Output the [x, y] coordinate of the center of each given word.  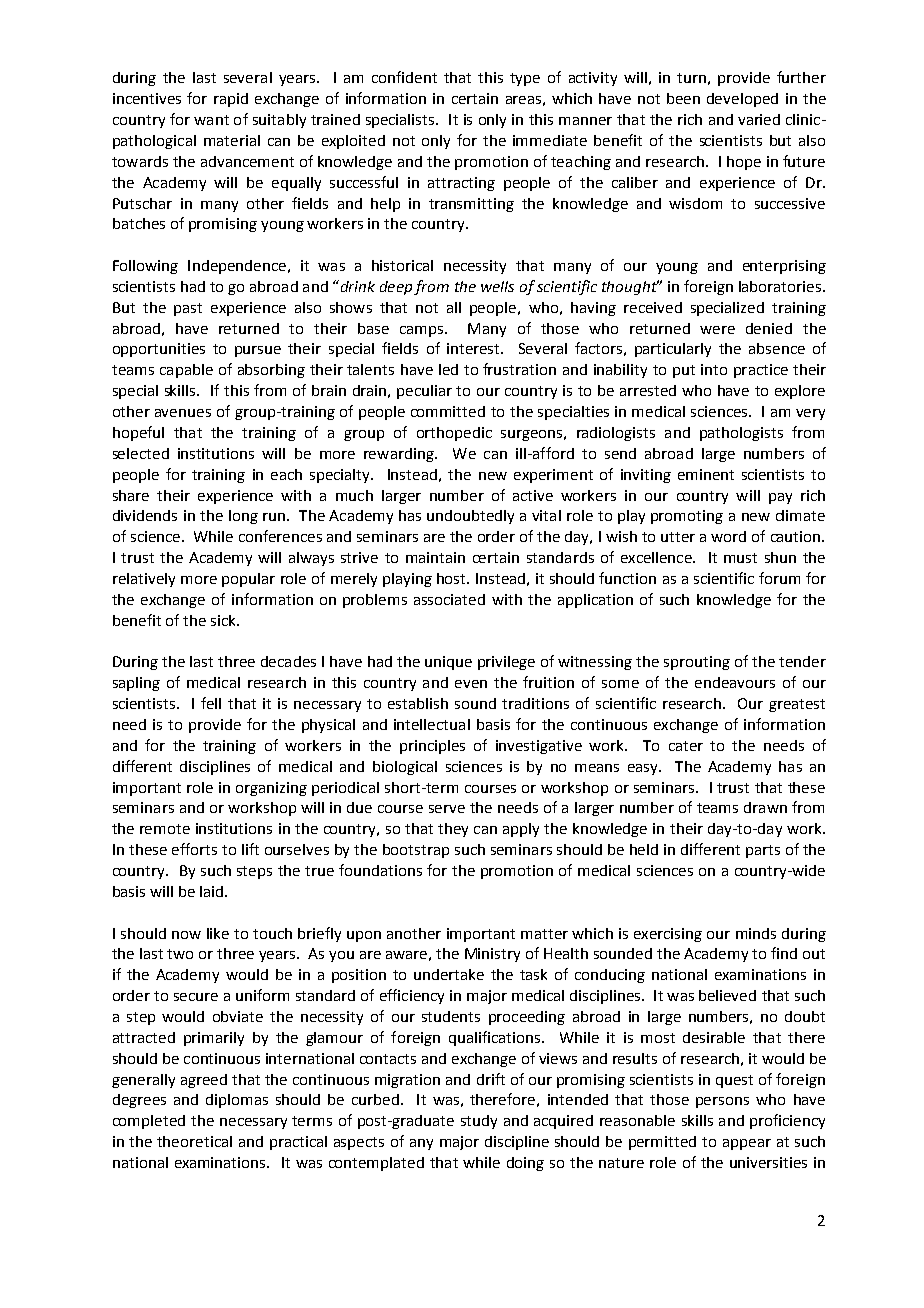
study [479, 1122]
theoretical [194, 1141]
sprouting [697, 663]
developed [742, 100]
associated [449, 599]
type [525, 79]
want [211, 120]
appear [747, 1144]
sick [224, 620]
